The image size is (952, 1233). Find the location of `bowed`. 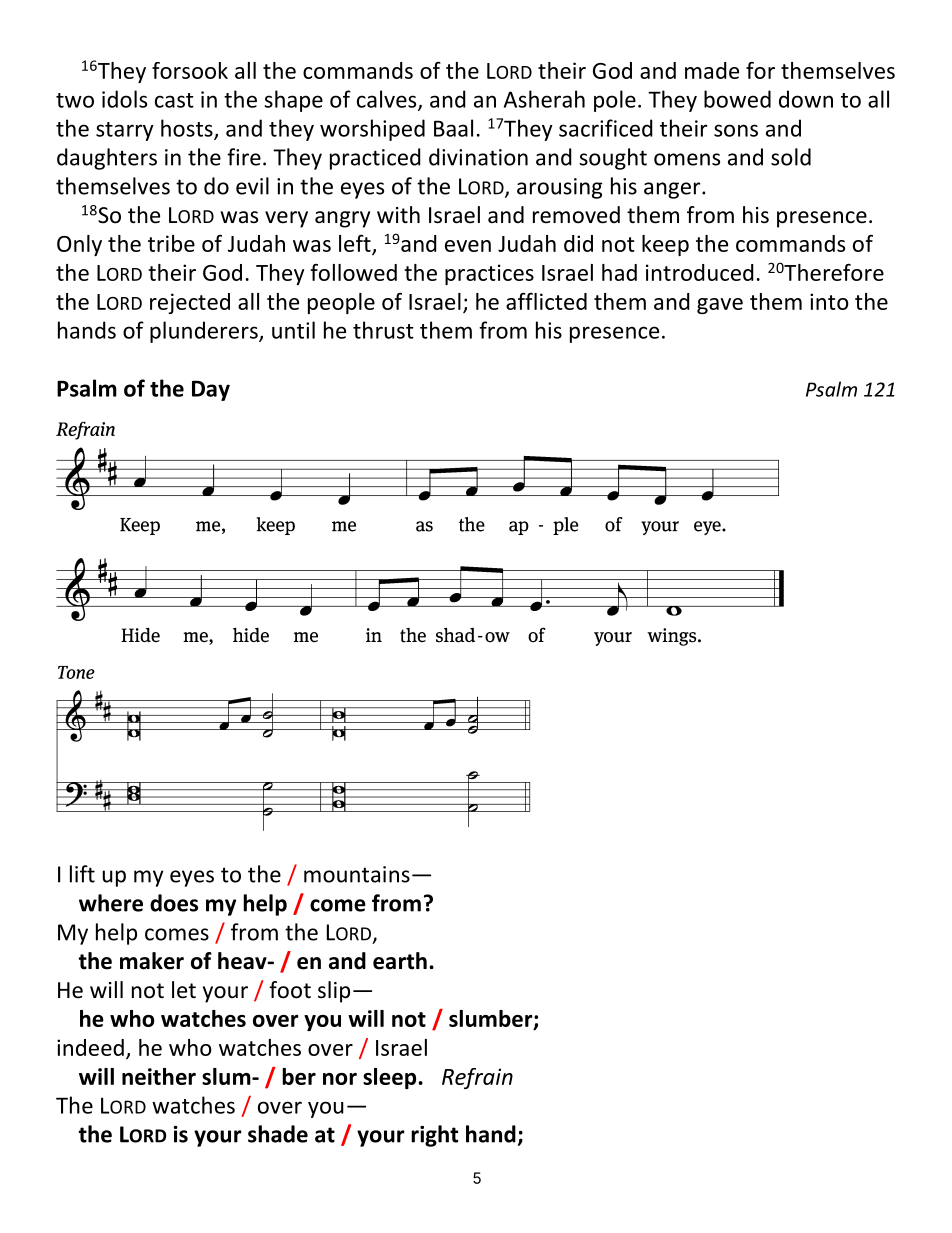

bowed is located at coordinates (737, 99).
